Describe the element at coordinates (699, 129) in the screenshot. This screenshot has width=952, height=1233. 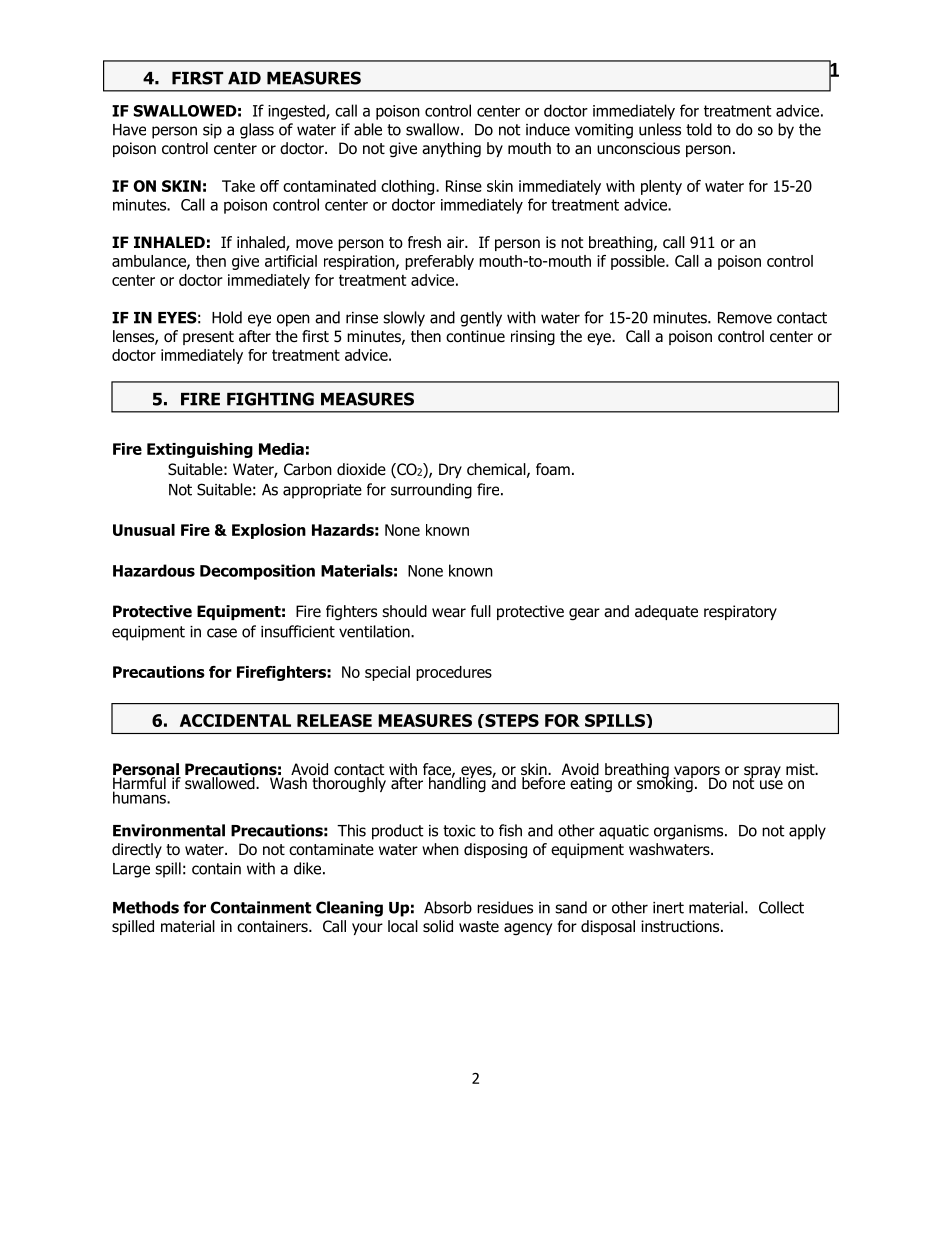
I see `told` at that location.
